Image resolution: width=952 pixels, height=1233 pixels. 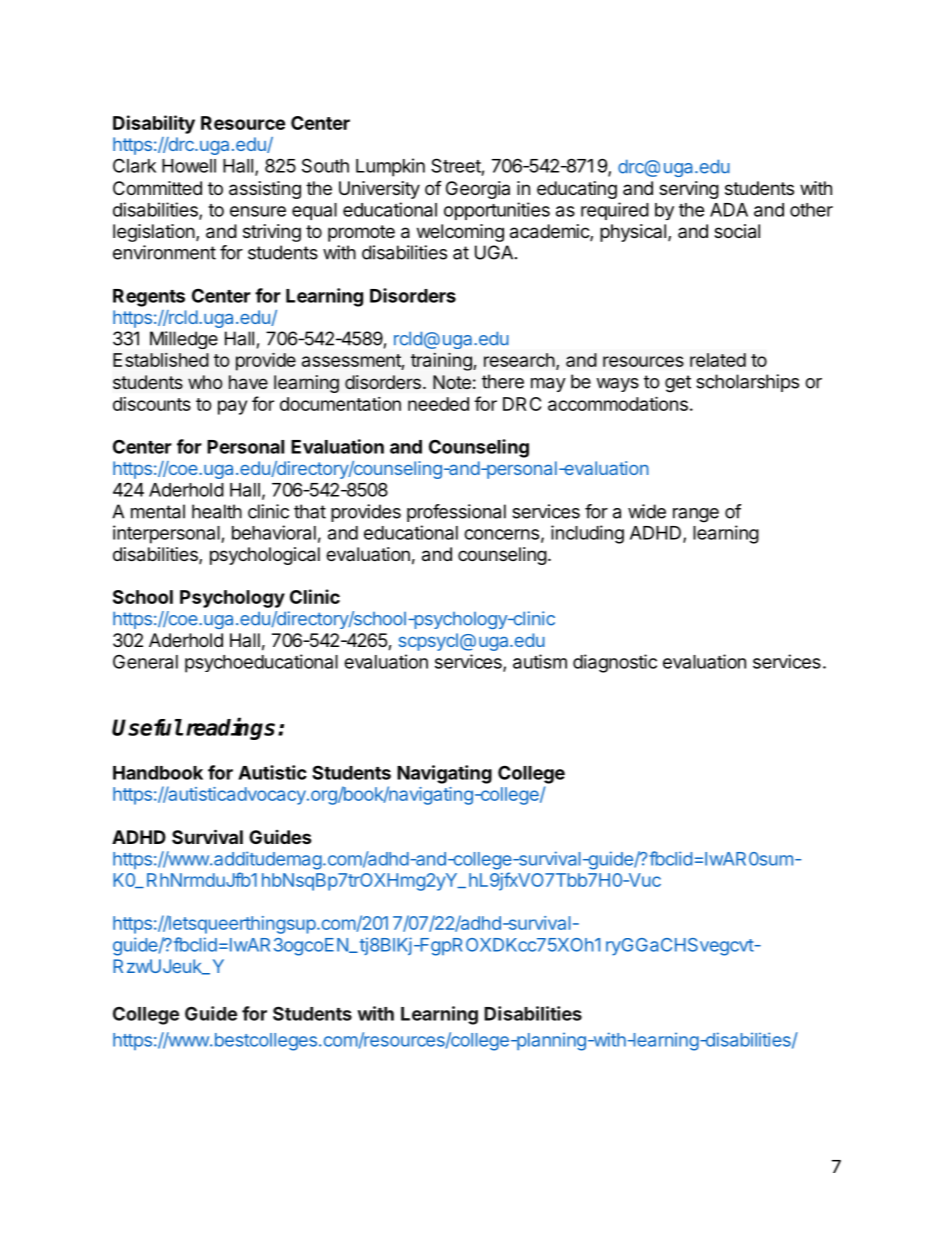 I want to click on serving, so click(x=689, y=190).
